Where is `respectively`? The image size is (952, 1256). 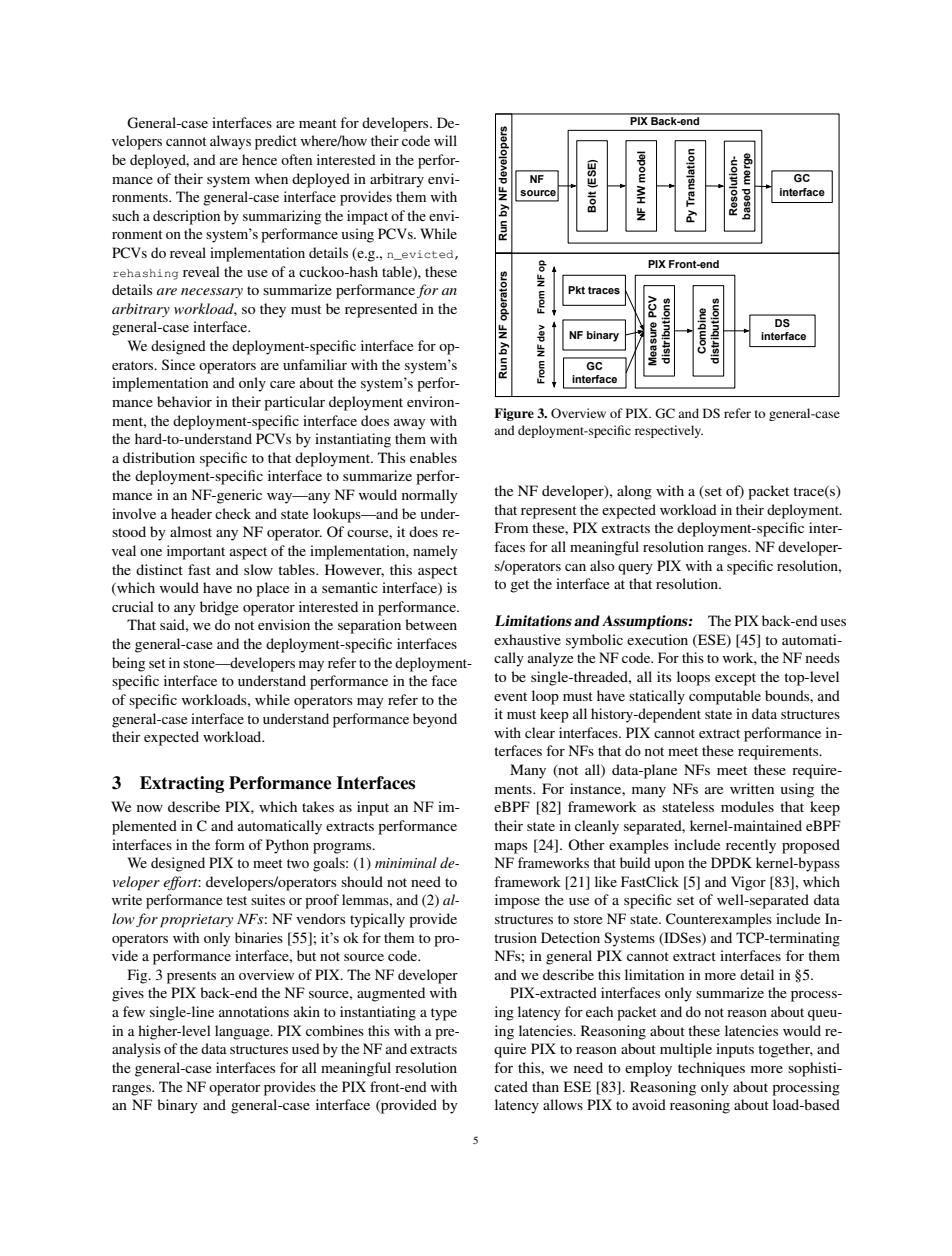 respectively is located at coordinates (669, 431).
